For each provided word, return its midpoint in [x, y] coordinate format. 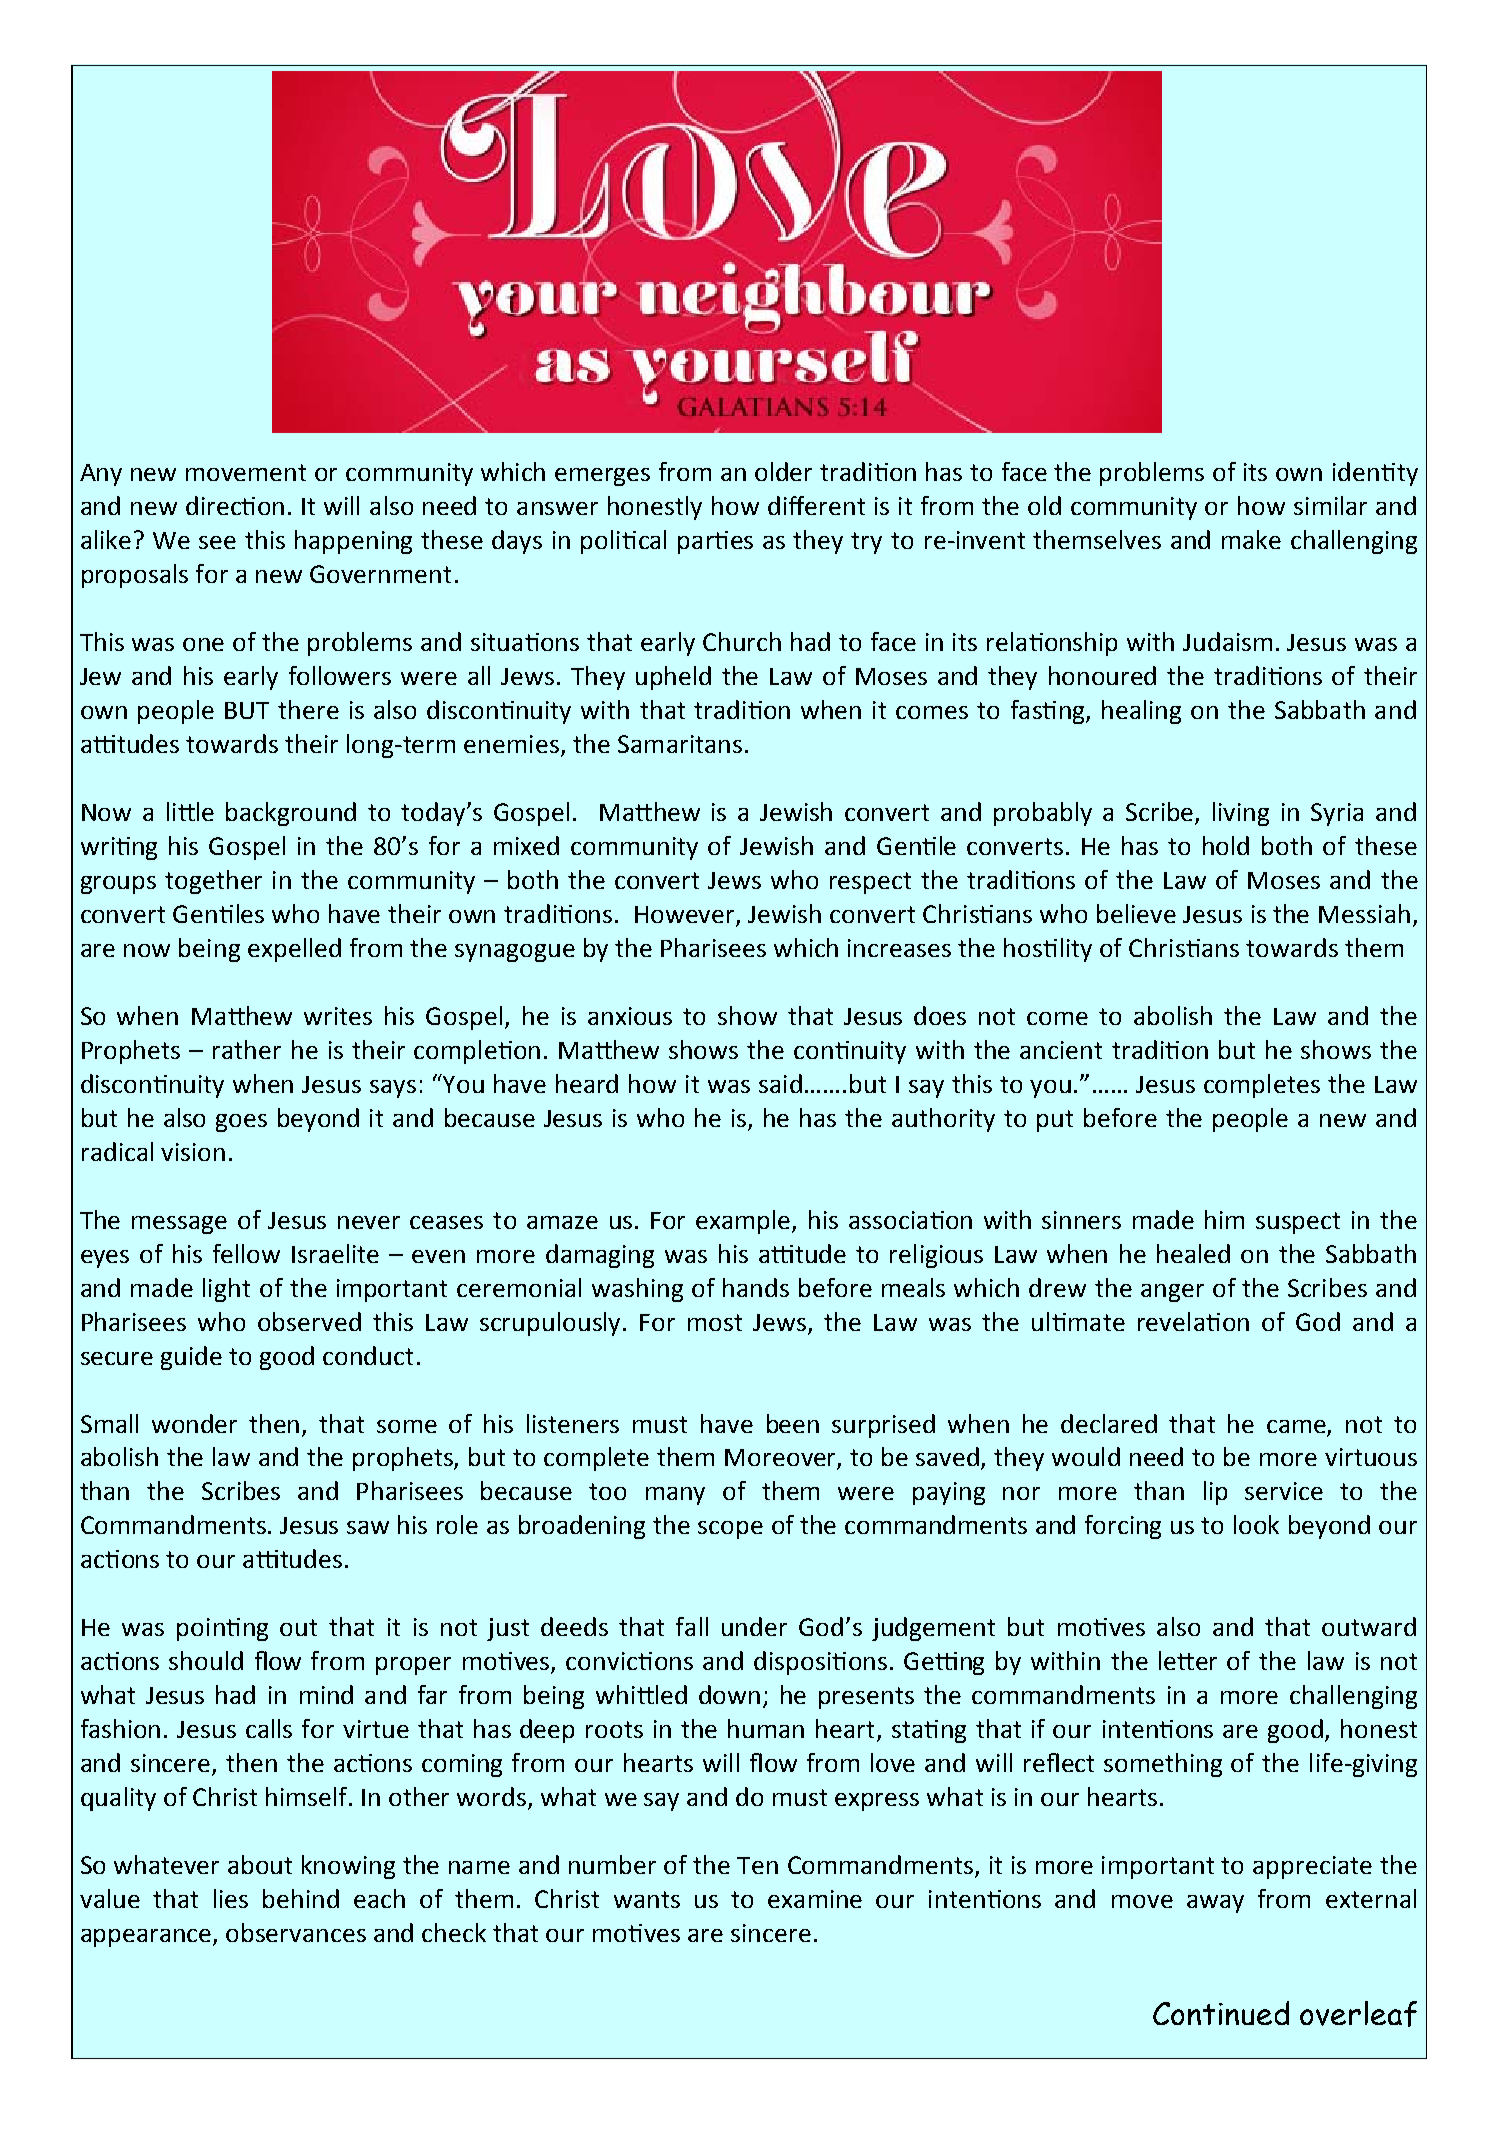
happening [353, 542]
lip [1215, 1493]
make [1251, 539]
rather [247, 1049]
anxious [630, 1016]
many [675, 1496]
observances [296, 1932]
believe [1136, 913]
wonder [194, 1423]
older [783, 471]
